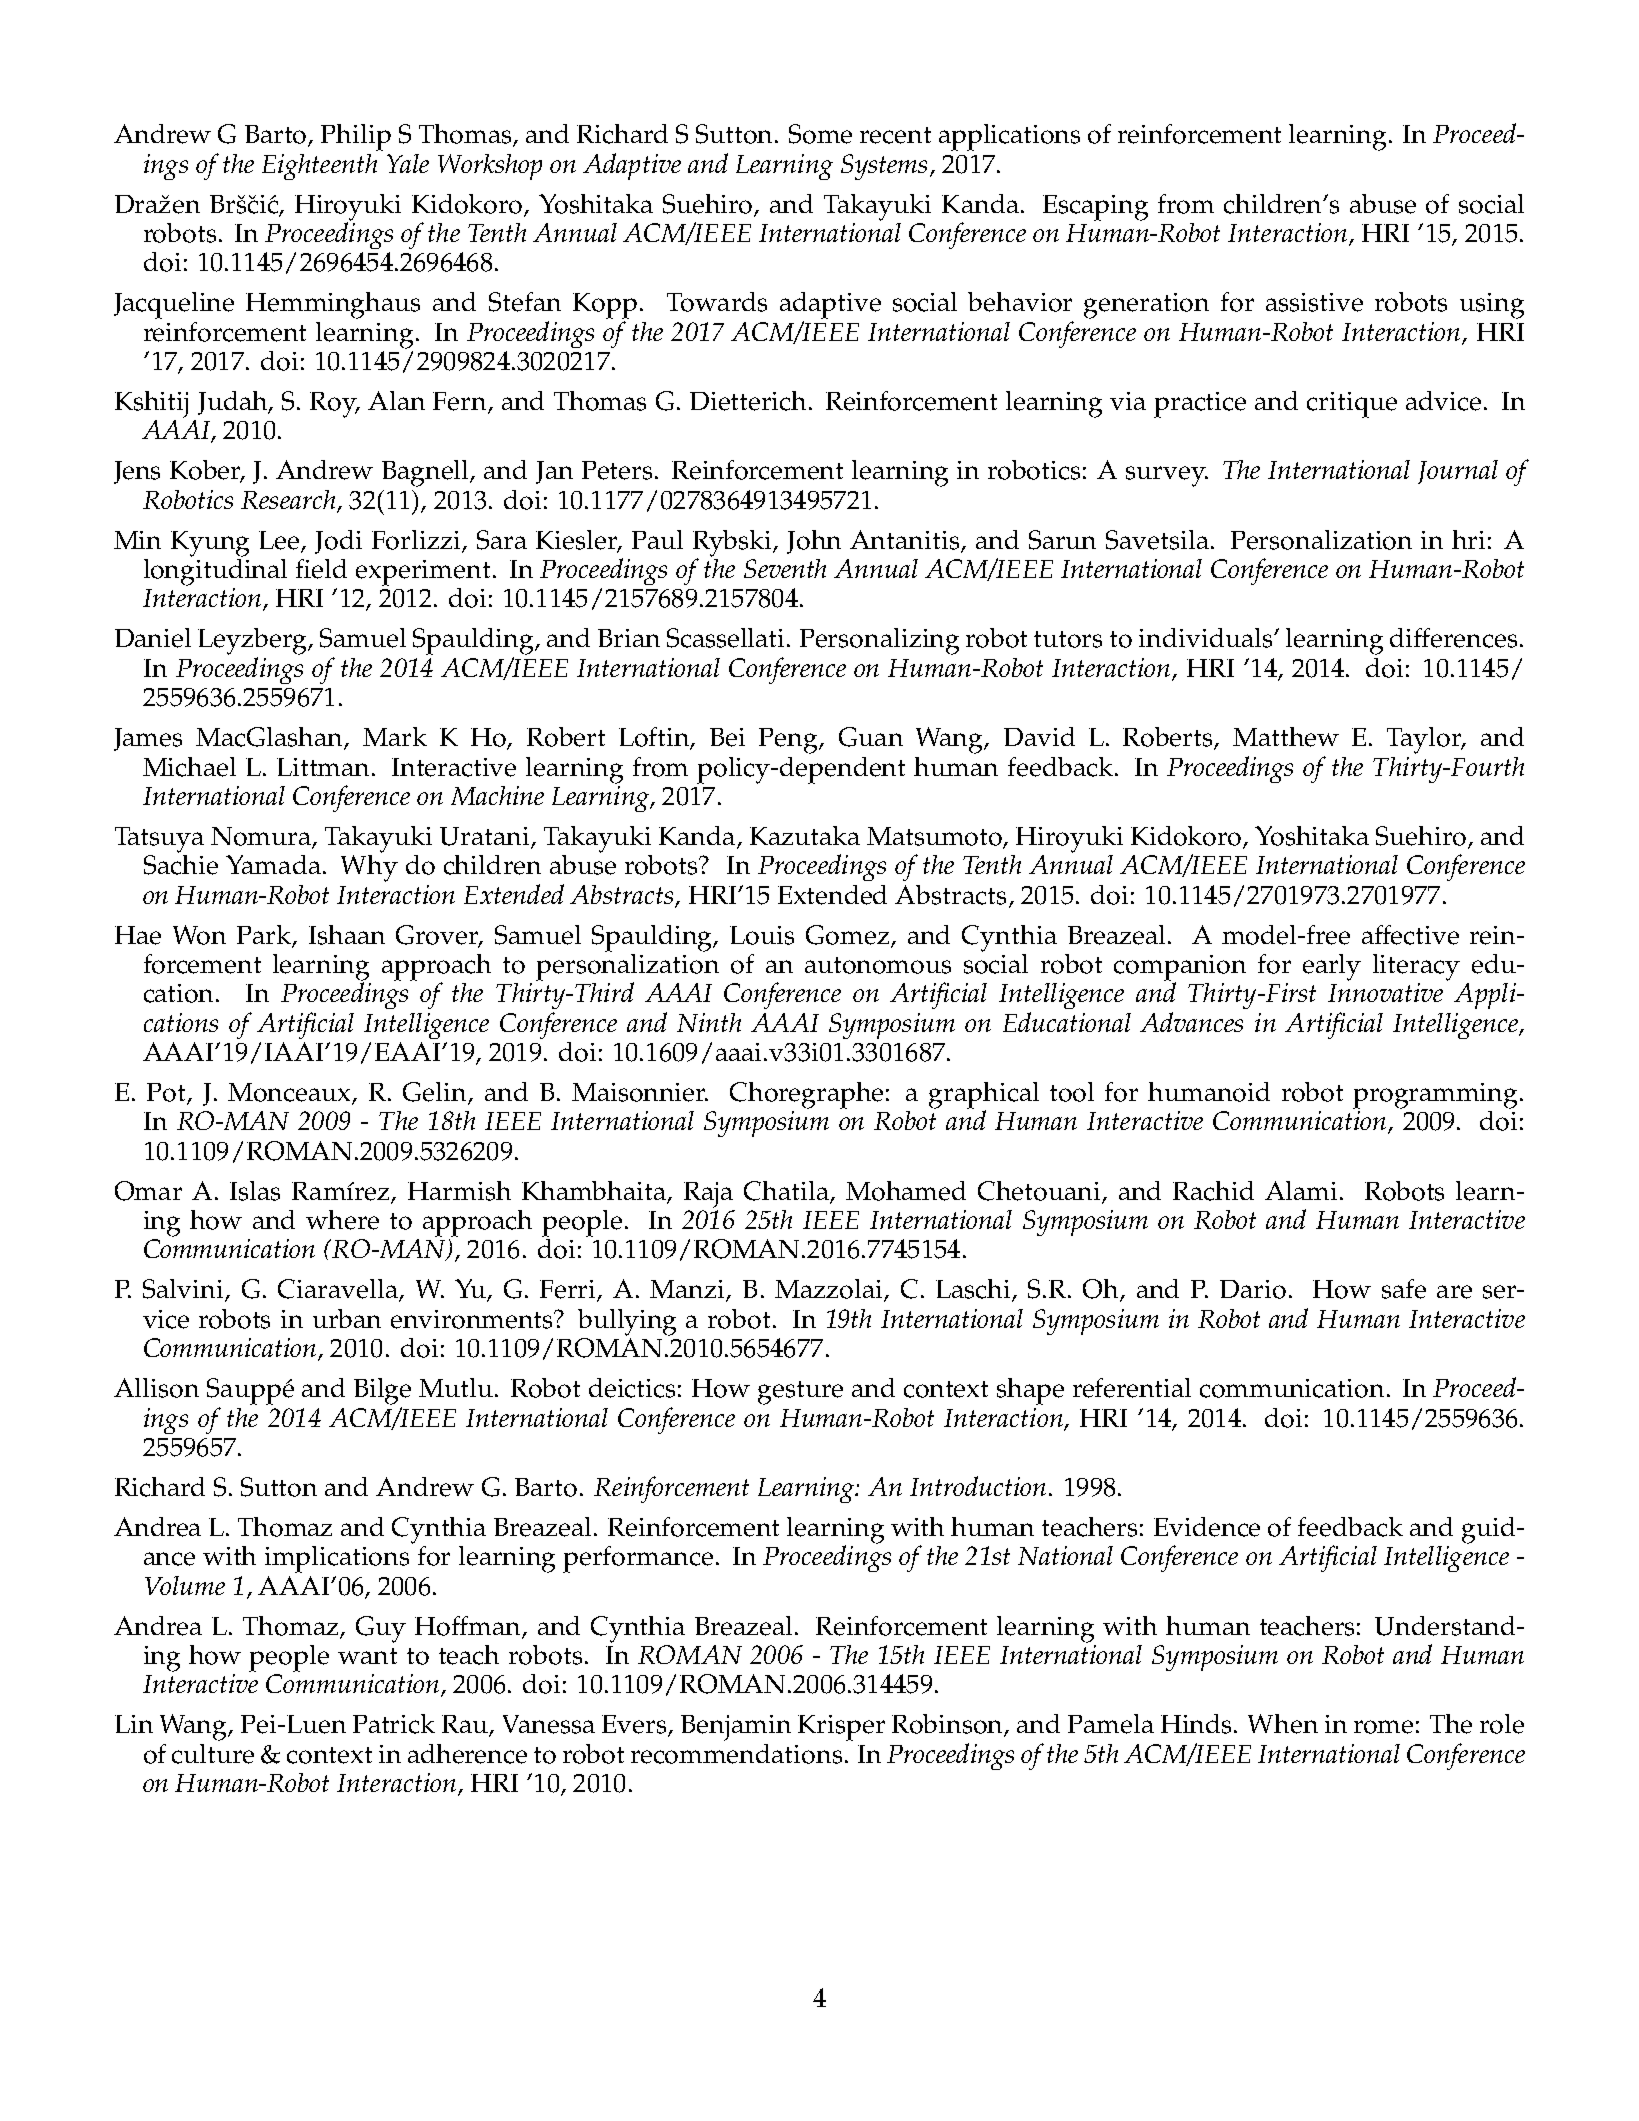 The width and height of the screenshot is (1639, 2121). What do you see at coordinates (1314, 302) in the screenshot?
I see `assistive` at bounding box center [1314, 302].
